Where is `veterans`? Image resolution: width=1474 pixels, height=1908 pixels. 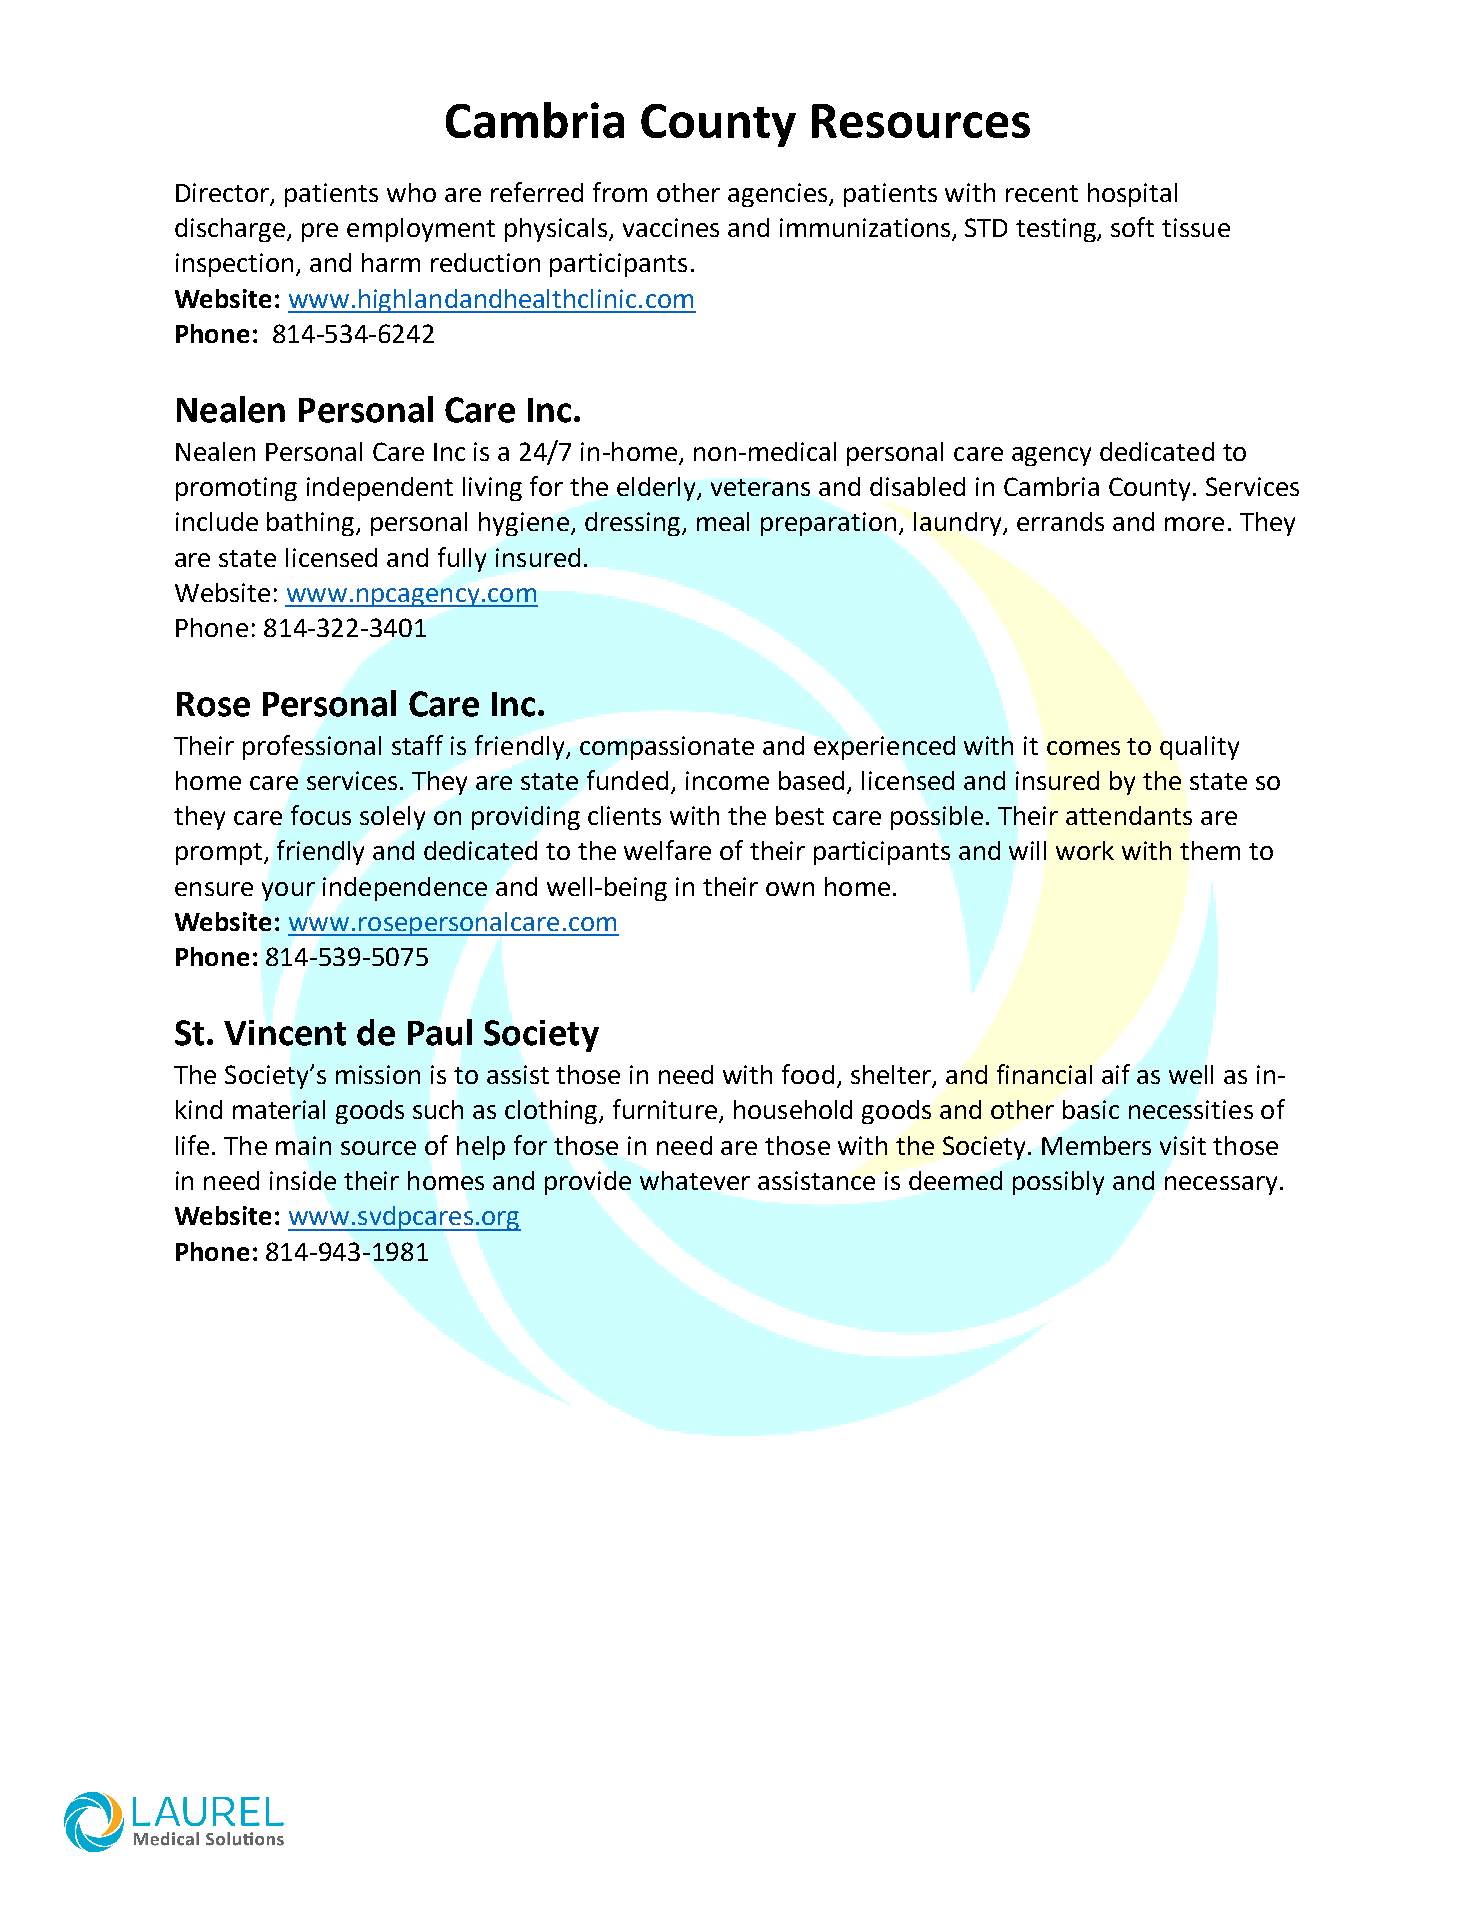
veterans is located at coordinates (760, 487).
